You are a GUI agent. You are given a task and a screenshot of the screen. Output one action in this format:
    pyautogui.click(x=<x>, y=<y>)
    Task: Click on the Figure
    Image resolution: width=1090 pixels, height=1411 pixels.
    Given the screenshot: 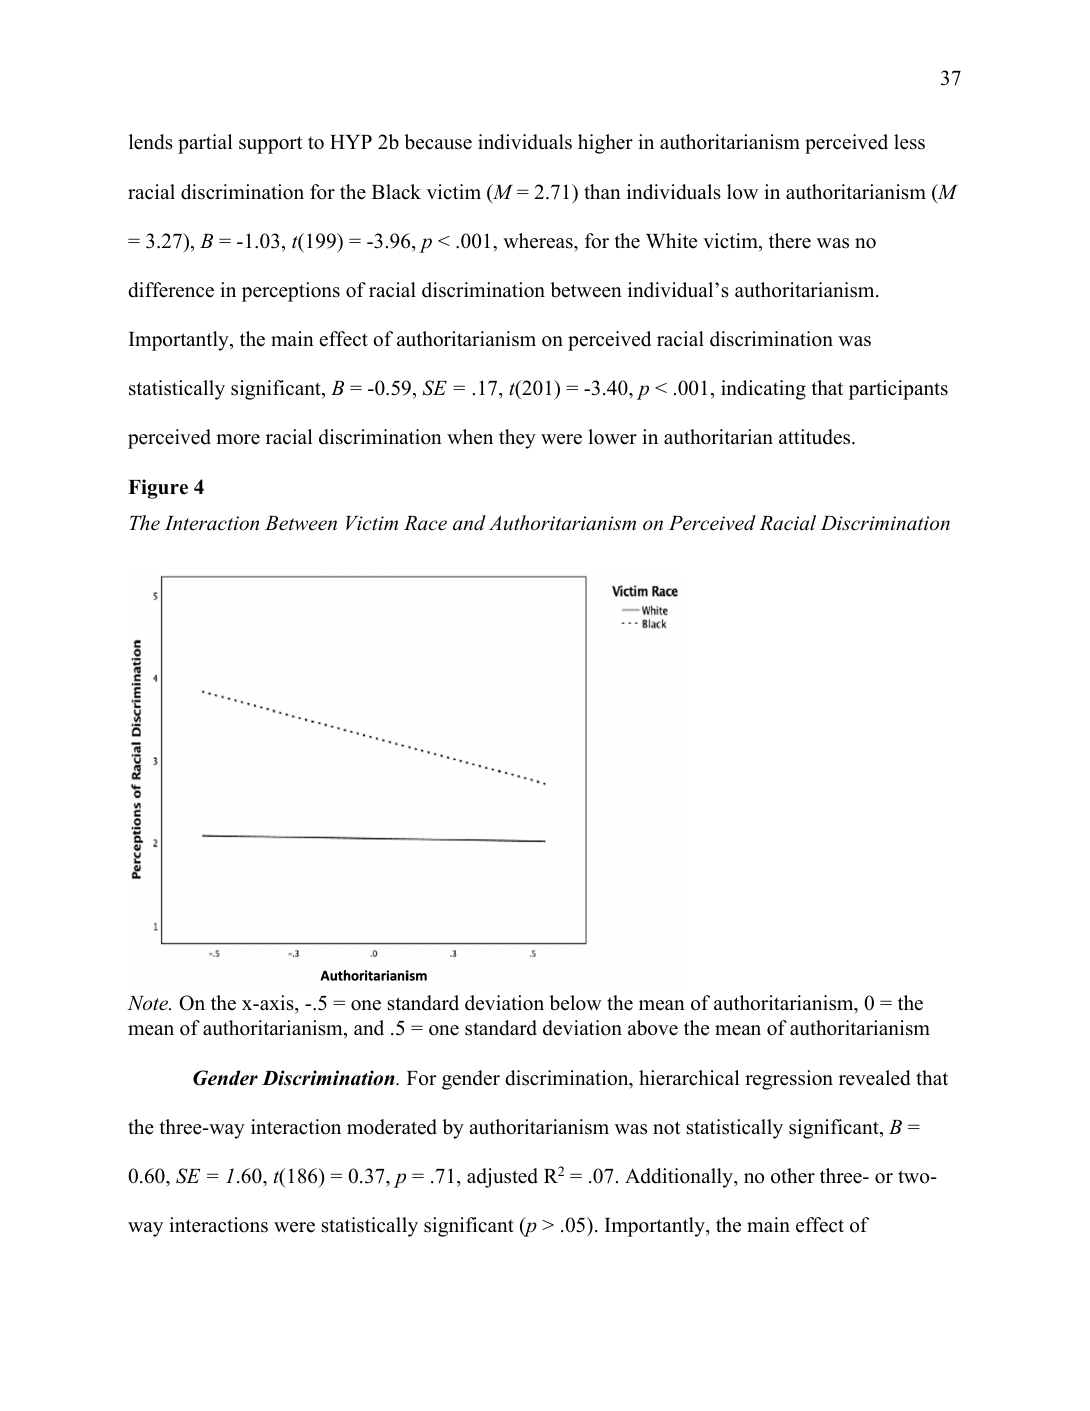 What is the action you would take?
    pyautogui.click(x=158, y=489)
